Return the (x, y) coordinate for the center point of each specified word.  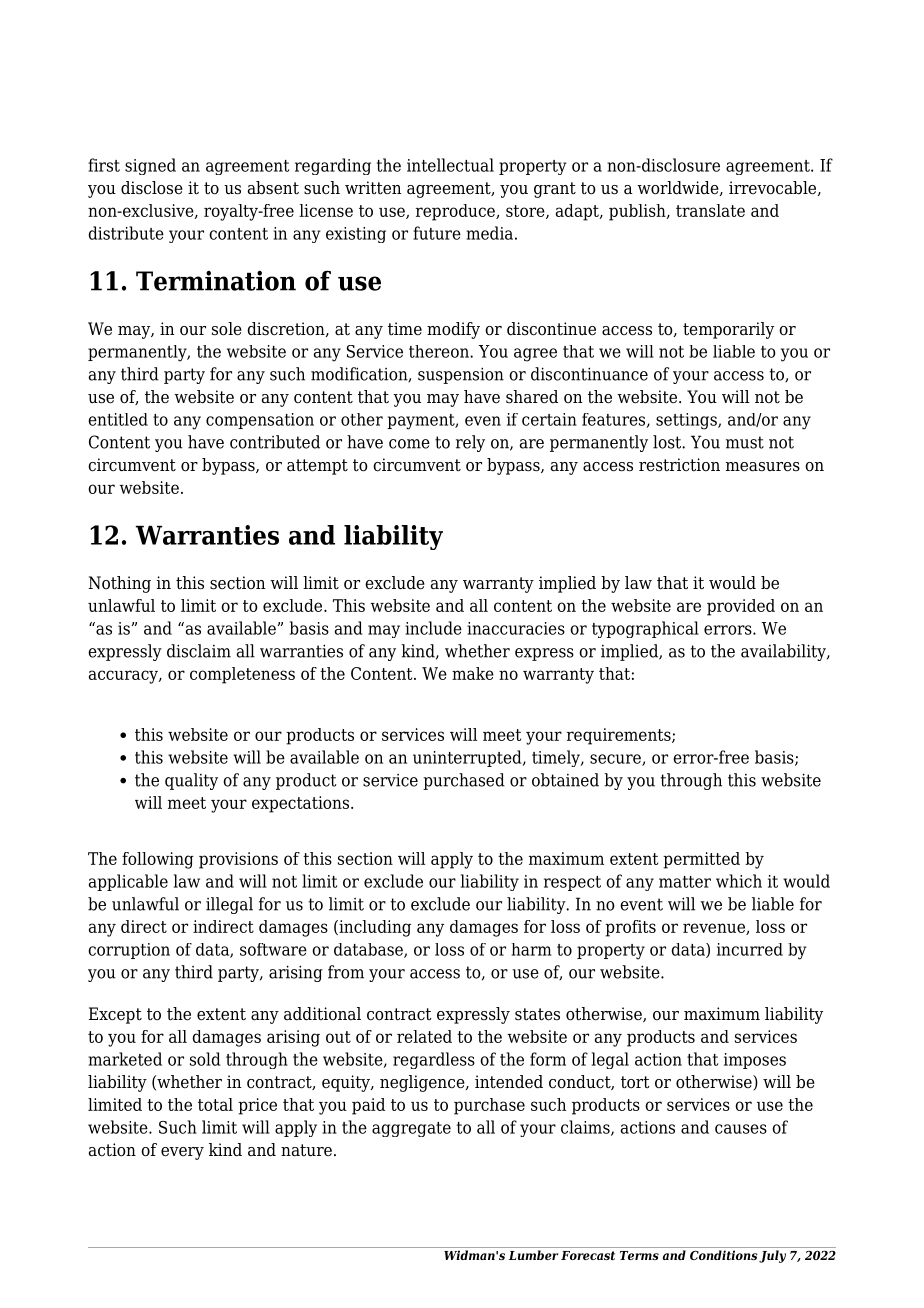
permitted (701, 860)
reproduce (456, 212)
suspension (461, 375)
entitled (118, 419)
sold (205, 1059)
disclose (152, 188)
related (424, 1036)
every (182, 1153)
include (433, 628)
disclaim (199, 651)
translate (710, 210)
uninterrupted (468, 758)
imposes (755, 1061)
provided (741, 607)
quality (191, 781)
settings (687, 421)
